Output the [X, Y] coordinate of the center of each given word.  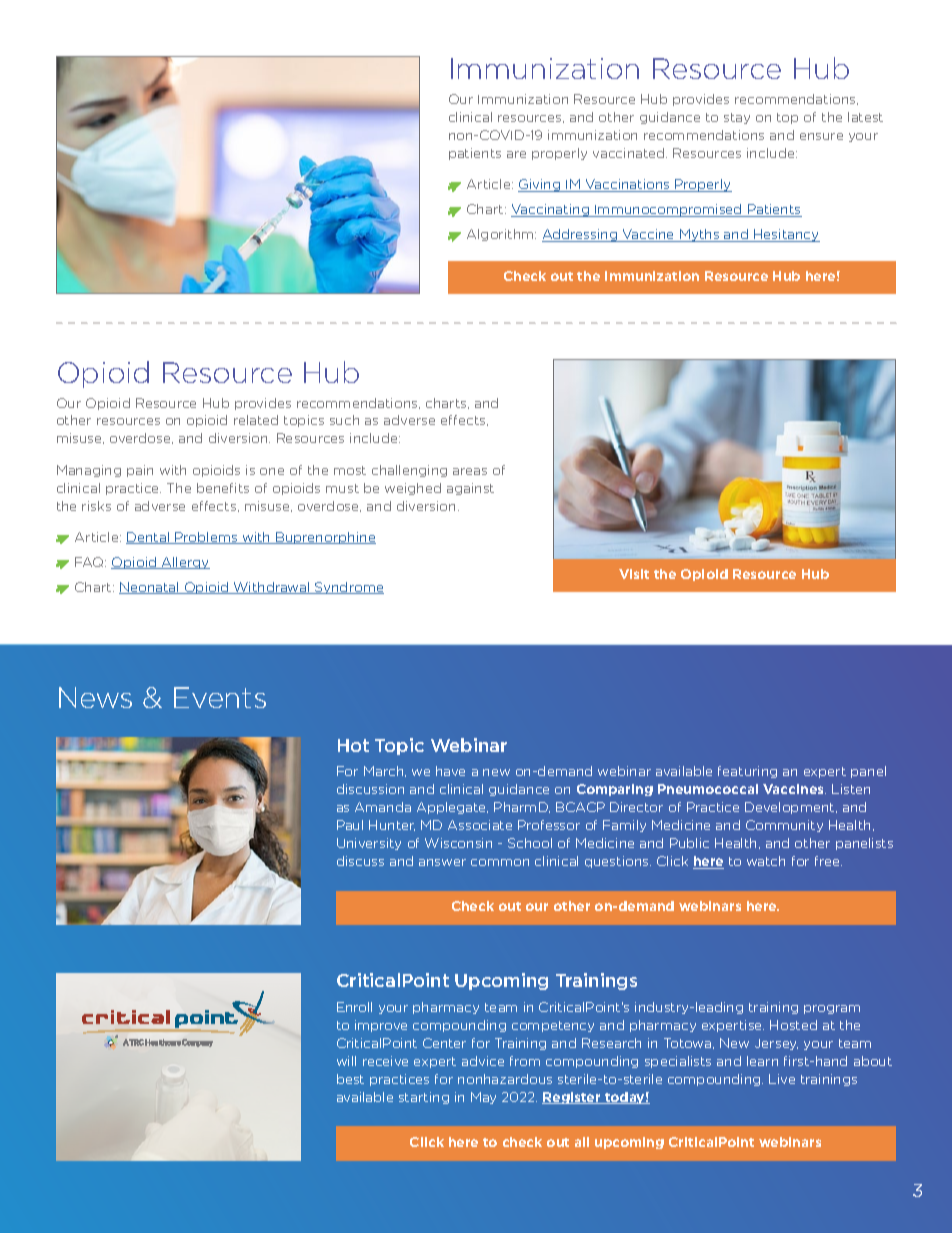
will [346, 1061]
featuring [747, 772]
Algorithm [501, 235]
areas [470, 471]
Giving [540, 185]
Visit [634, 574]
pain [140, 471]
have [450, 771]
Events [220, 697]
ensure [821, 136]
